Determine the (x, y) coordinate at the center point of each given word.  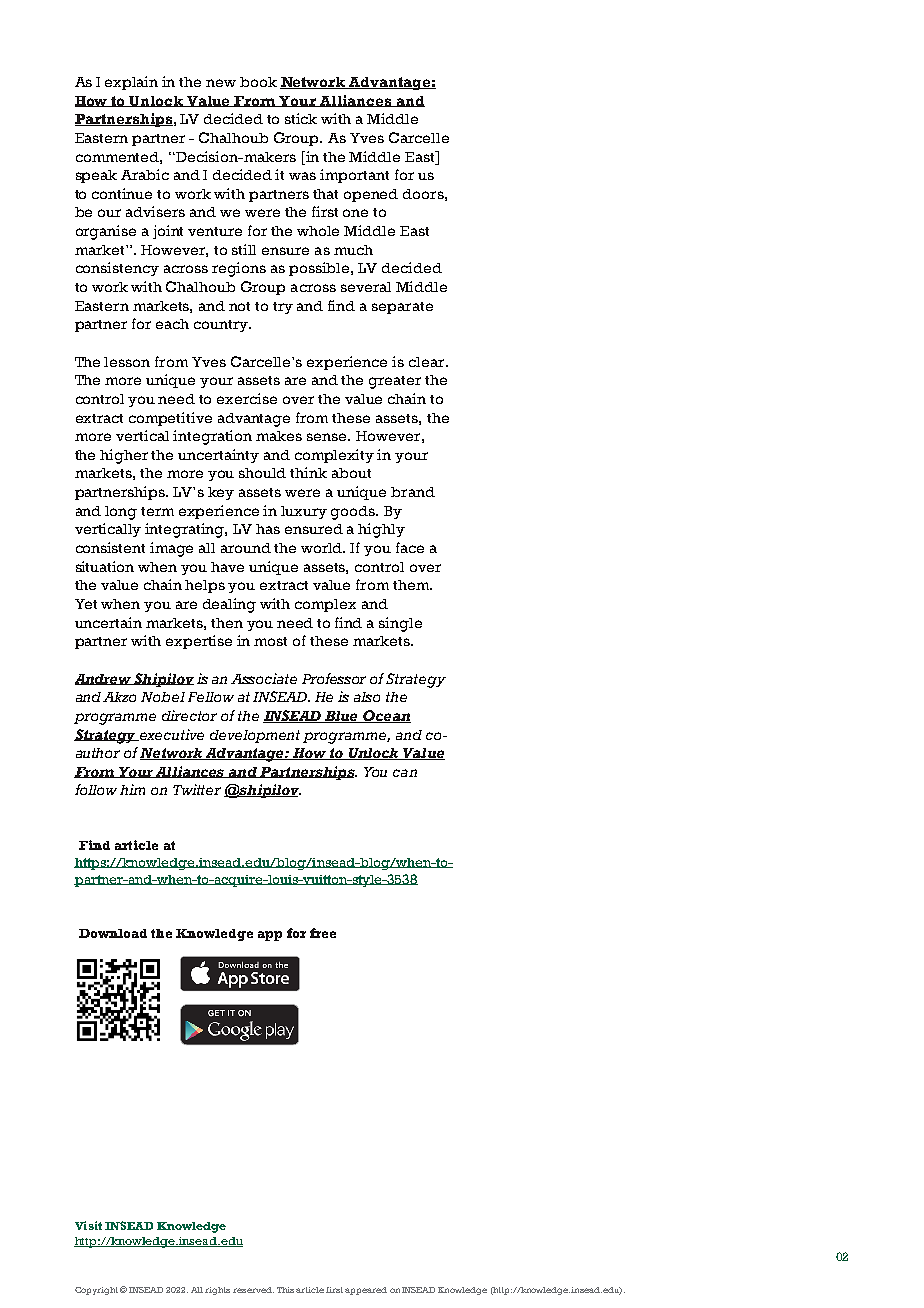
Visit (88, 1225)
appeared (366, 1291)
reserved (253, 1290)
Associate (264, 678)
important (354, 176)
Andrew (104, 679)
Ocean (386, 716)
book (258, 82)
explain (131, 83)
